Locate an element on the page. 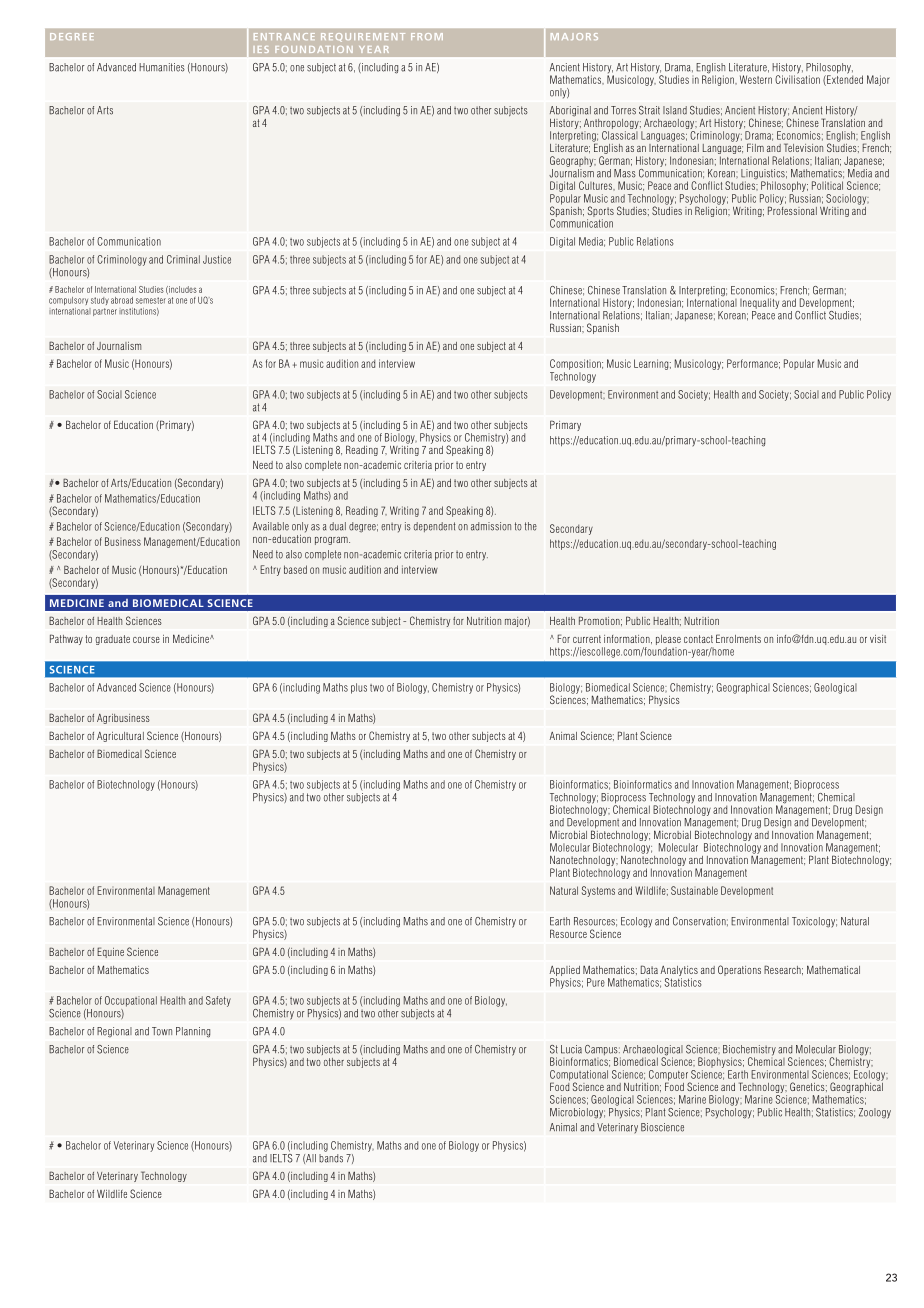  Inequality is located at coordinates (759, 303).
